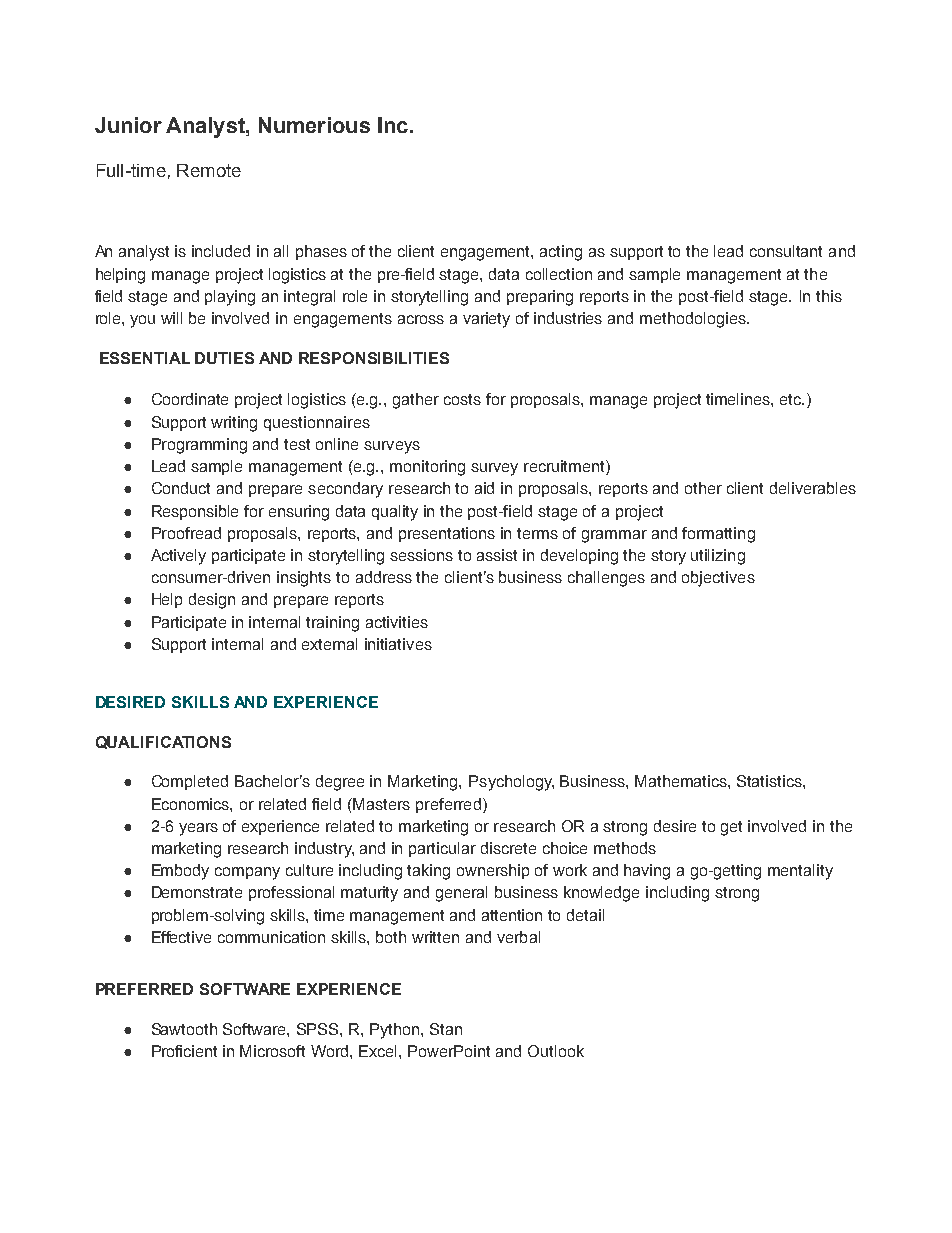 The width and height of the page is (952, 1233). I want to click on Sawtooth, so click(184, 1029).
